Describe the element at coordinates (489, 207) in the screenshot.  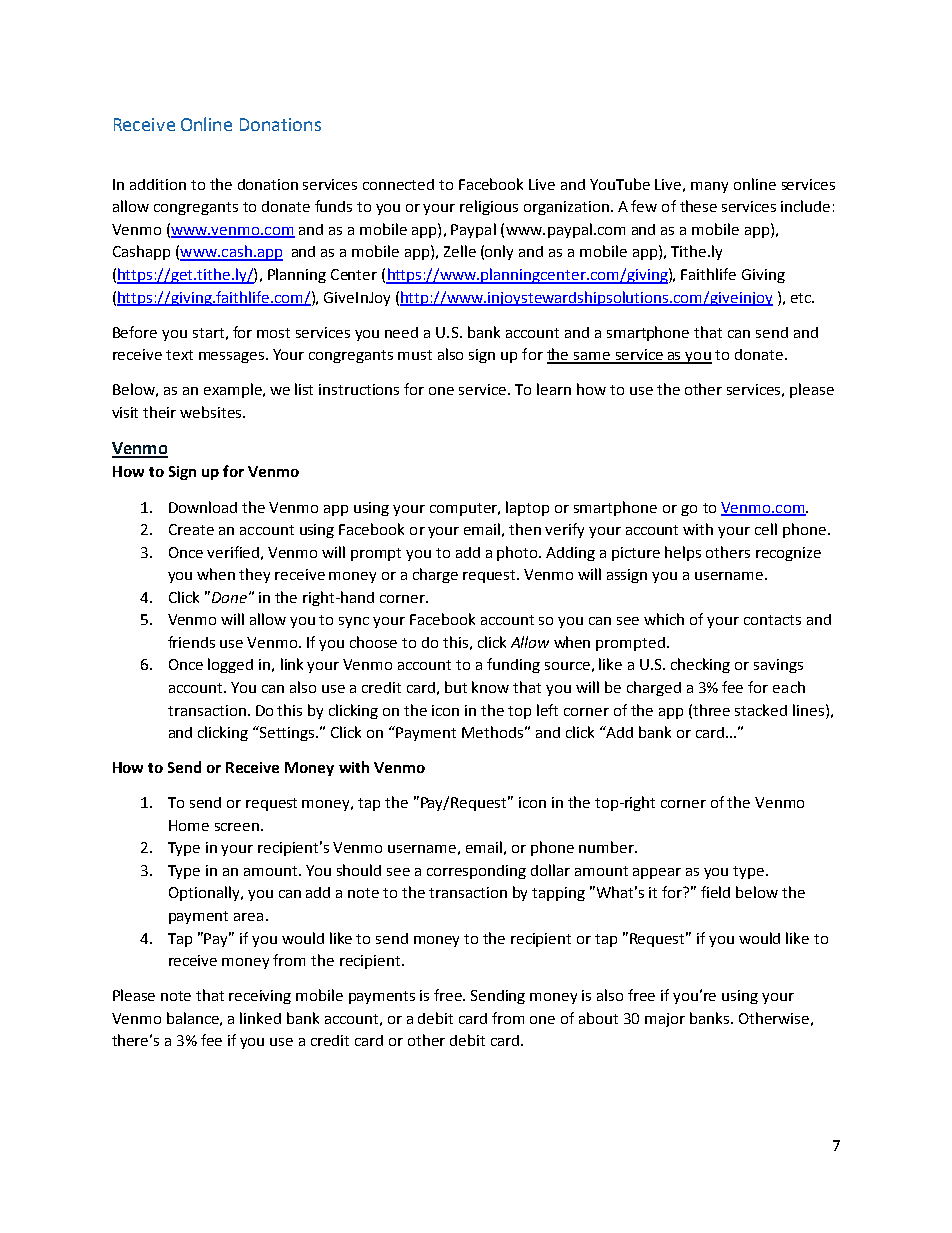
I see `religious` at that location.
